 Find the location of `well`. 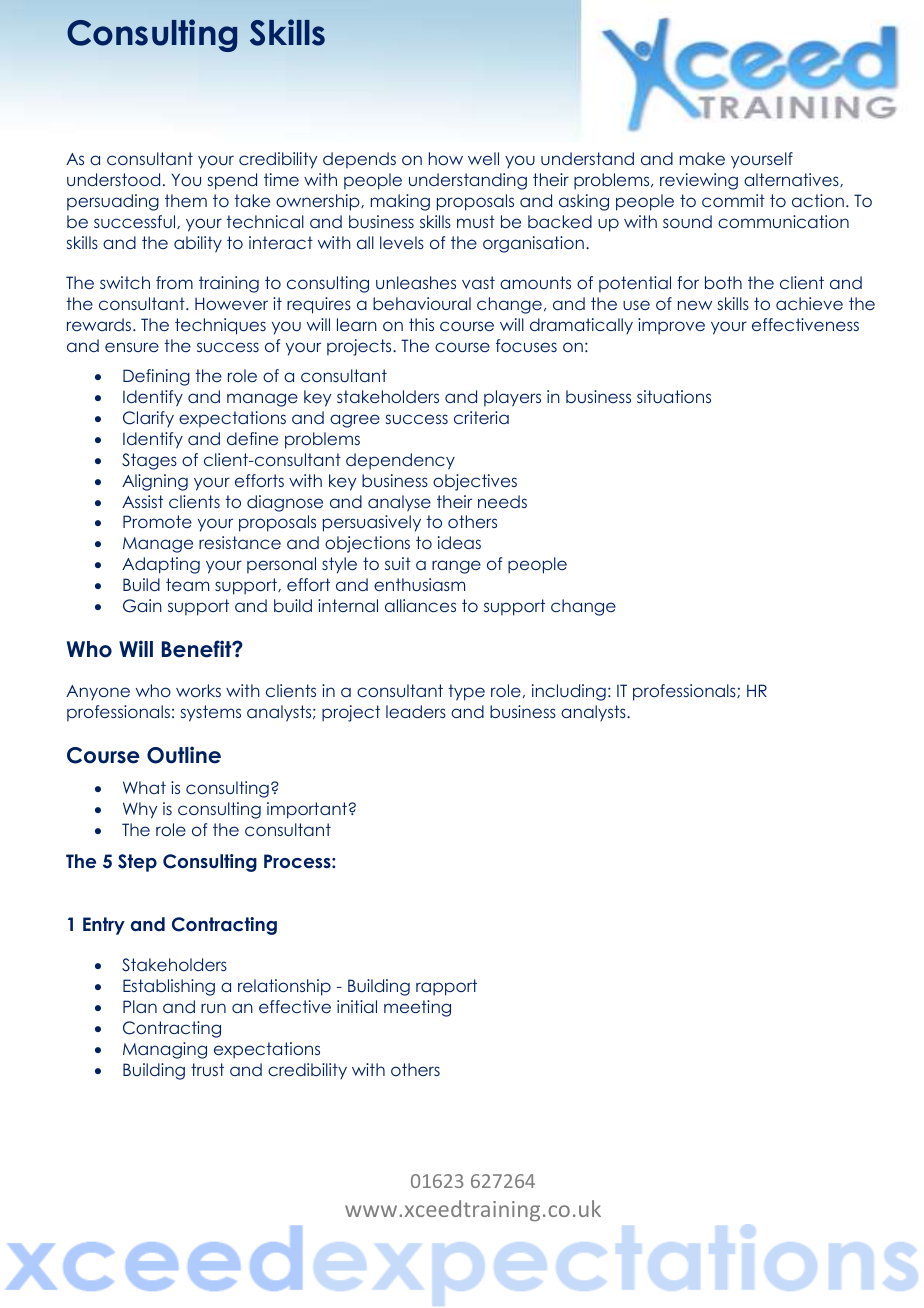

well is located at coordinates (483, 158).
